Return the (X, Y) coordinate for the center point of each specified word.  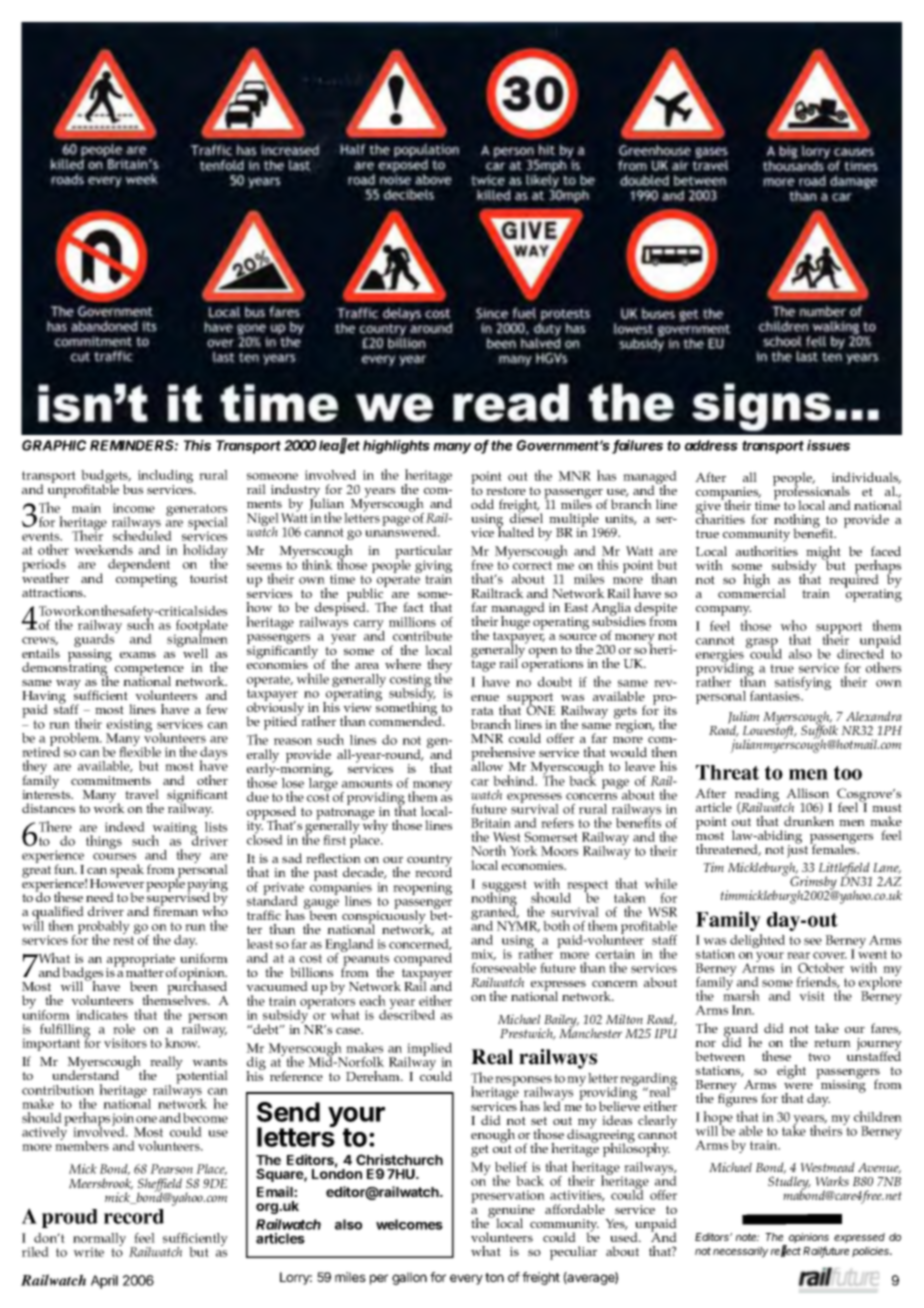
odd (482, 504)
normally (99, 1241)
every (466, 1279)
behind (515, 780)
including (165, 478)
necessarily (740, 1252)
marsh (741, 994)
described (407, 1014)
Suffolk (820, 732)
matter (145, 973)
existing (129, 727)
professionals (811, 493)
